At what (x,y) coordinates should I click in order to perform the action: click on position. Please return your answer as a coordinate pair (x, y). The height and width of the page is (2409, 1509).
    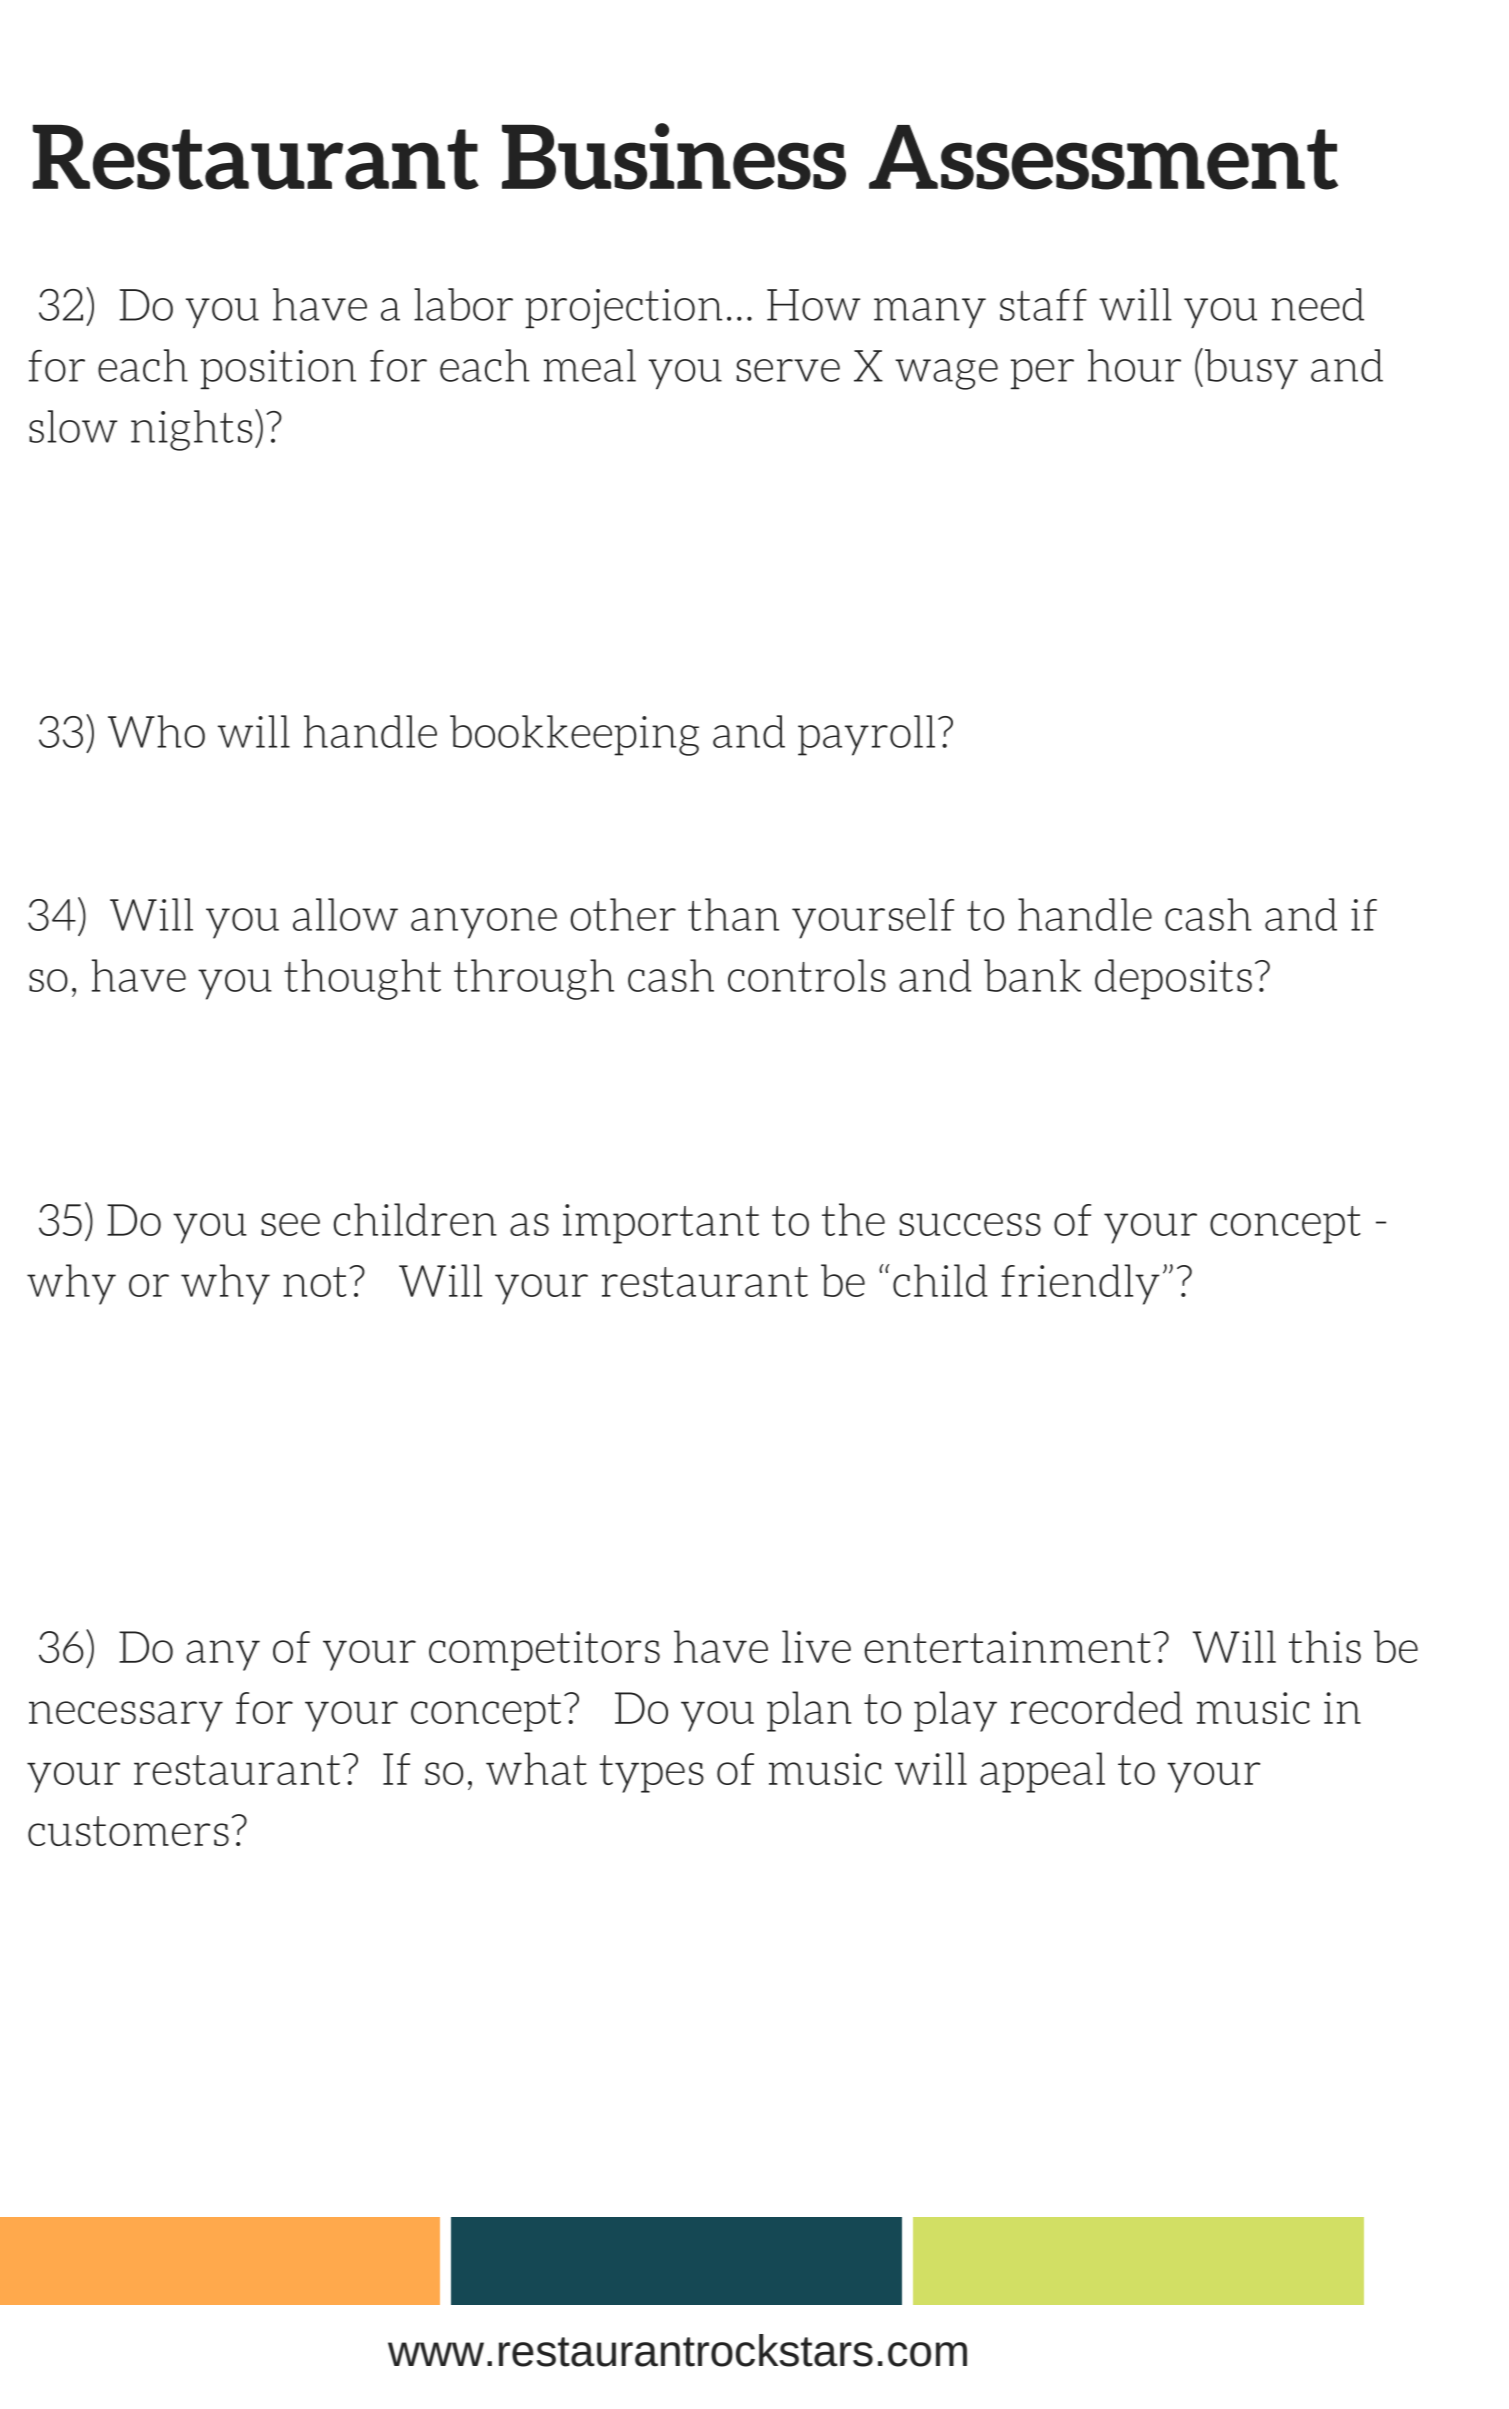
    Looking at the image, I should click on (278, 369).
